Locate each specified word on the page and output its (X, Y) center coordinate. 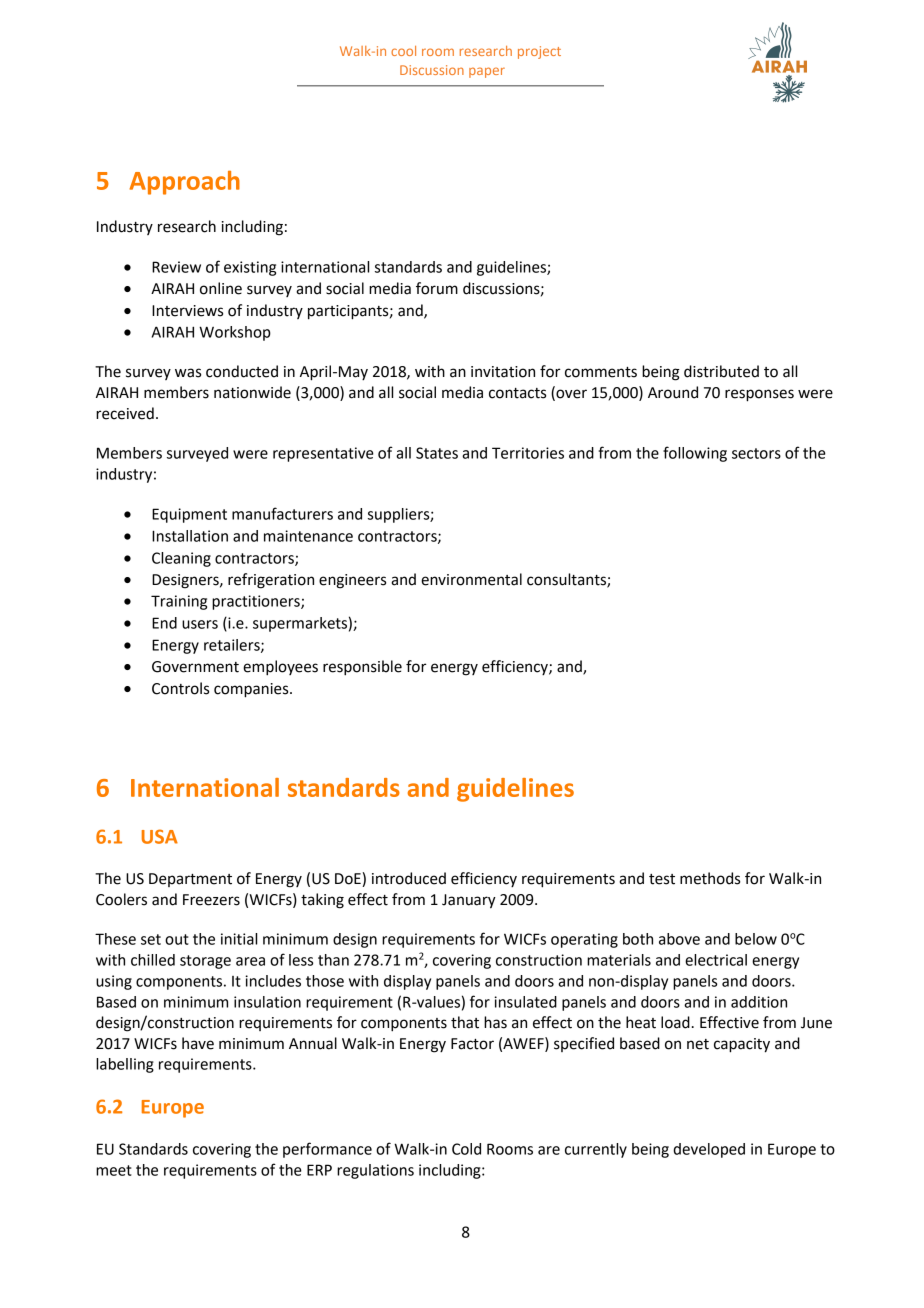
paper (487, 72)
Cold (466, 1149)
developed (709, 1150)
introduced (409, 878)
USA (160, 836)
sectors (756, 453)
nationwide (252, 392)
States (437, 453)
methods (710, 878)
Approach (184, 183)
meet (114, 1170)
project (539, 52)
